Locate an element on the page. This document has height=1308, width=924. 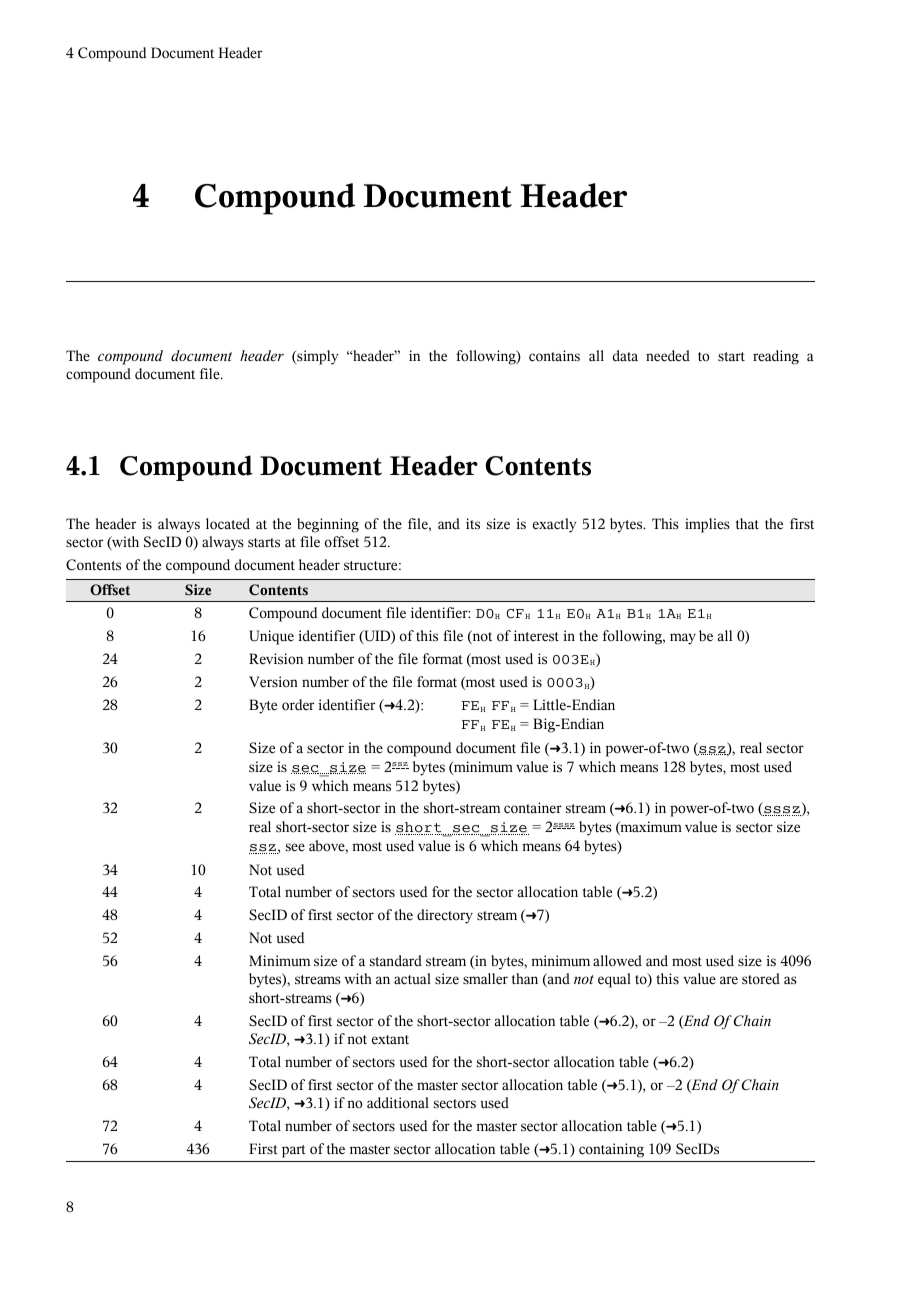
contains is located at coordinates (554, 356).
